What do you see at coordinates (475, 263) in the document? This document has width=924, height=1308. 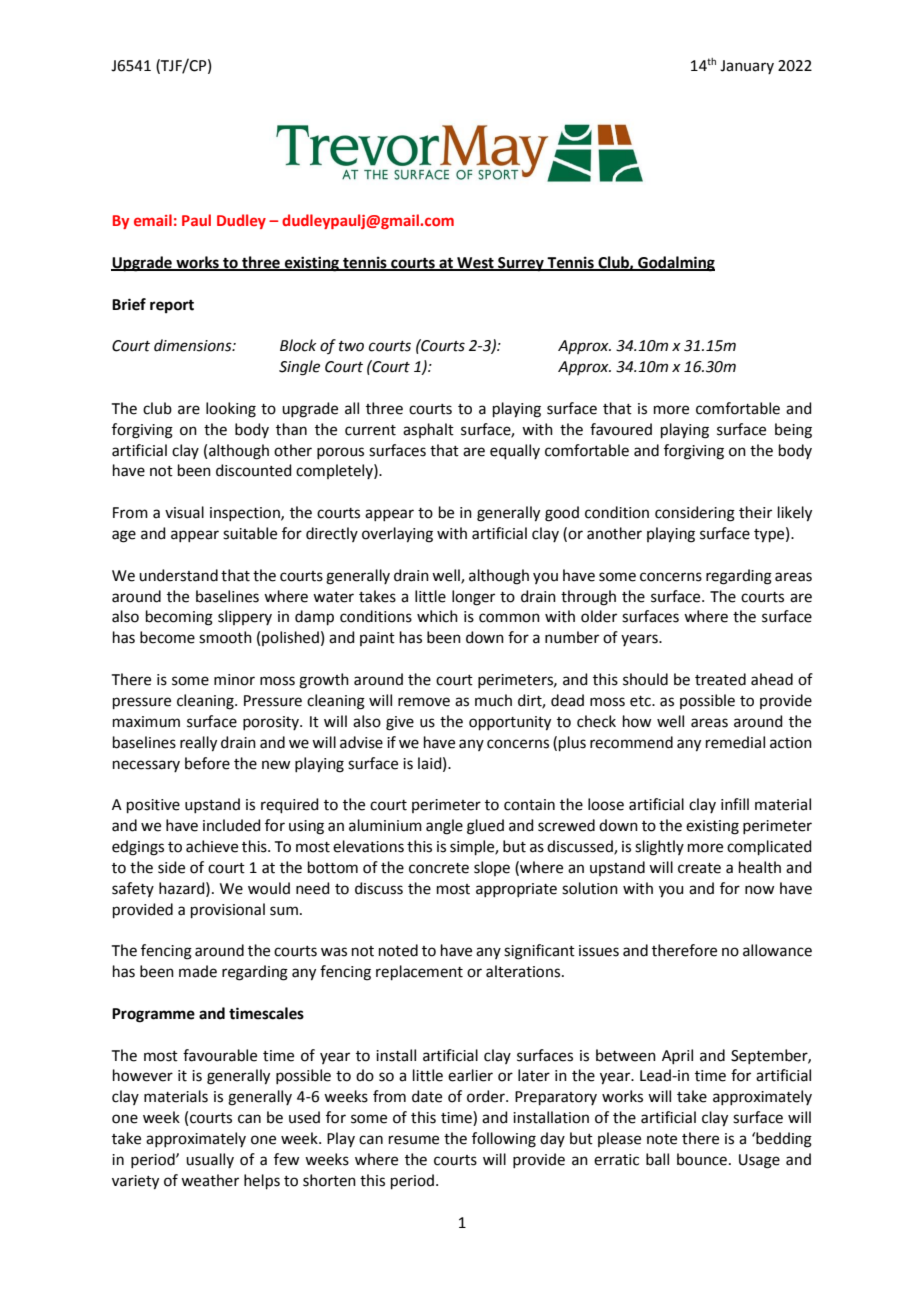 I see `West` at bounding box center [475, 263].
